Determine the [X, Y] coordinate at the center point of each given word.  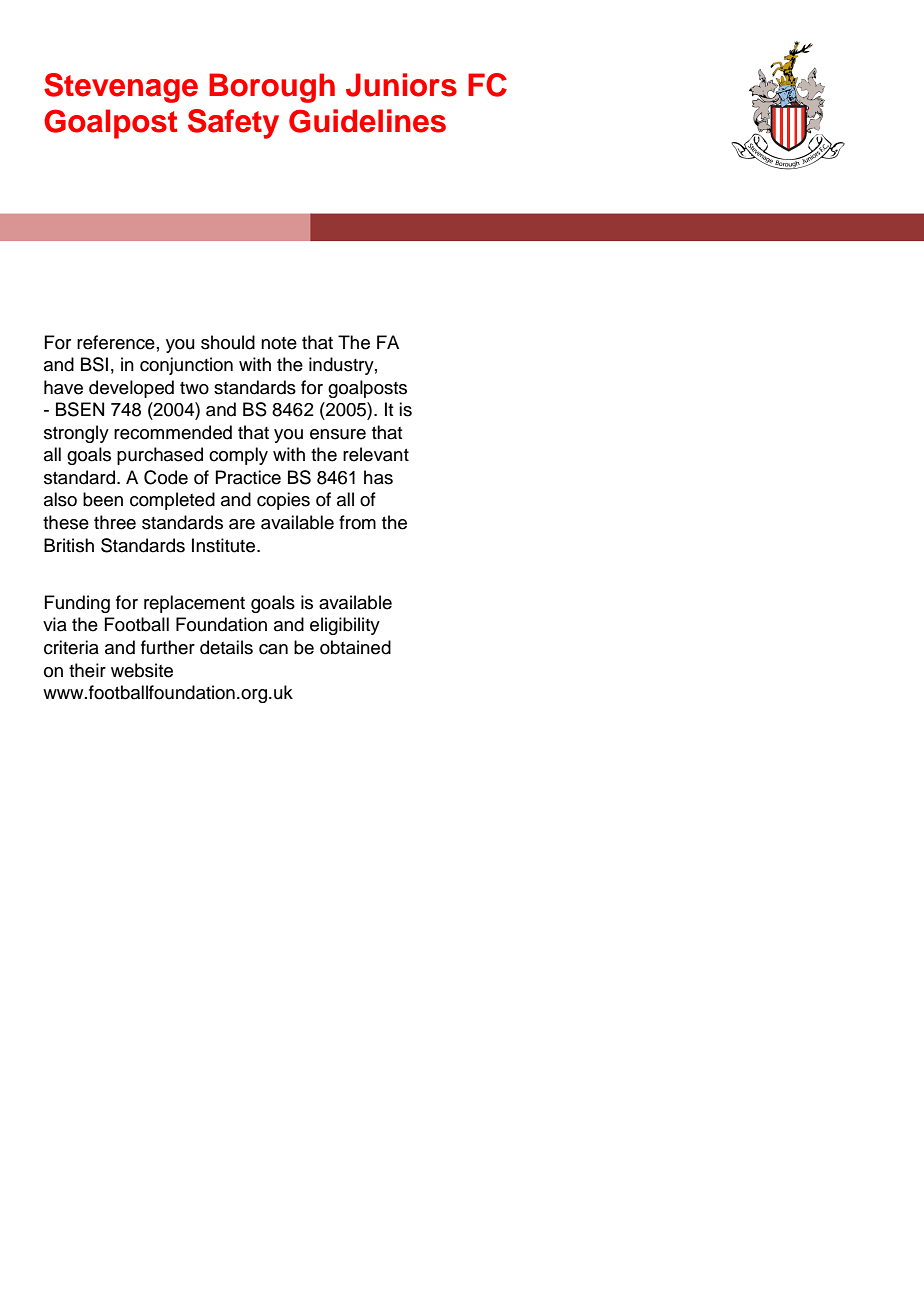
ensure [338, 434]
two [194, 388]
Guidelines [367, 121]
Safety [233, 124]
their [87, 670]
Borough [272, 88]
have [63, 387]
